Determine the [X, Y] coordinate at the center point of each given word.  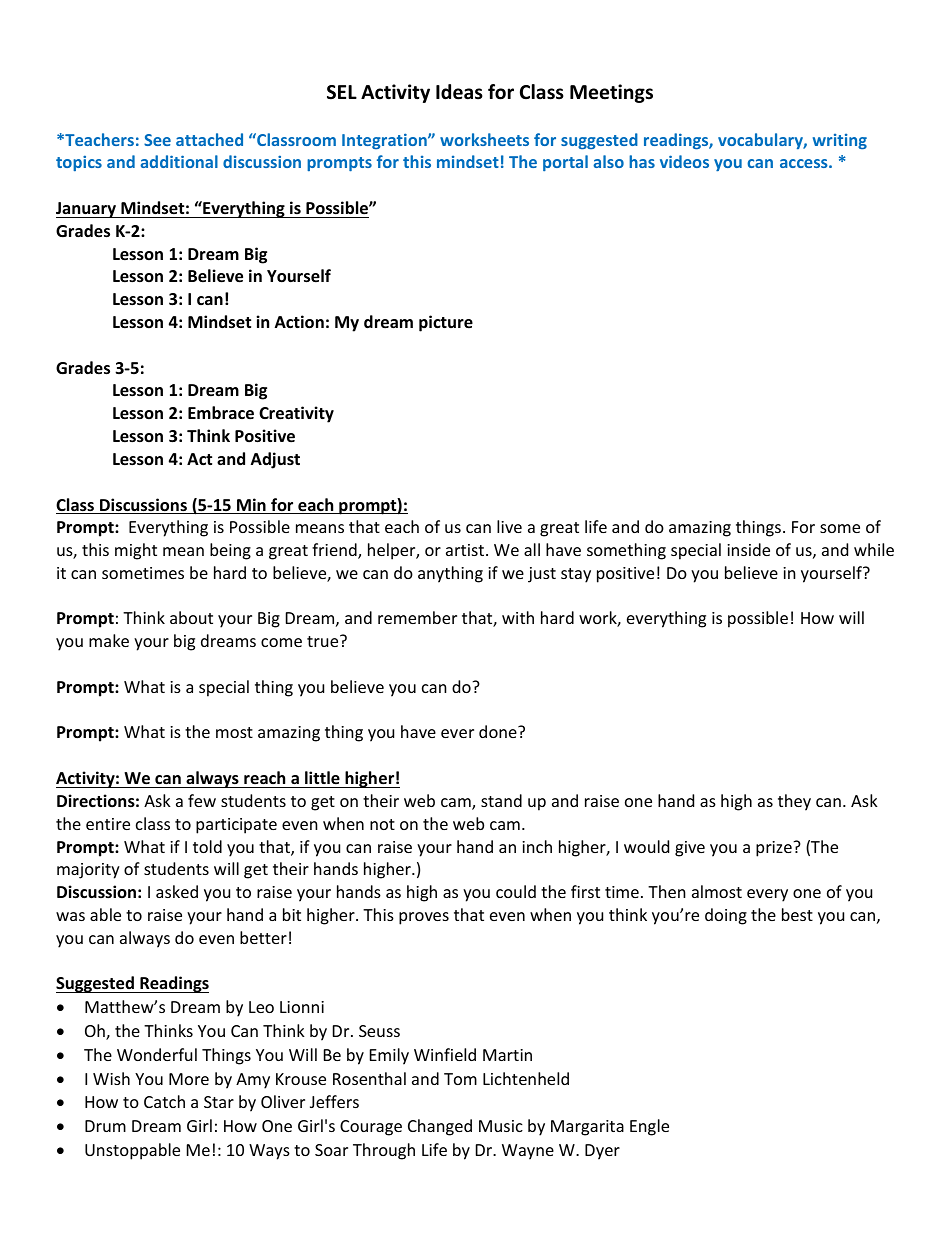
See [157, 140]
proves [424, 918]
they [794, 802]
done [499, 731]
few [202, 800]
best [797, 914]
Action [299, 322]
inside [748, 549]
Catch [164, 1101]
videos [684, 161]
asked [177, 891]
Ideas [459, 92]
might [136, 551]
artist [466, 550]
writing [840, 142]
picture [446, 323]
